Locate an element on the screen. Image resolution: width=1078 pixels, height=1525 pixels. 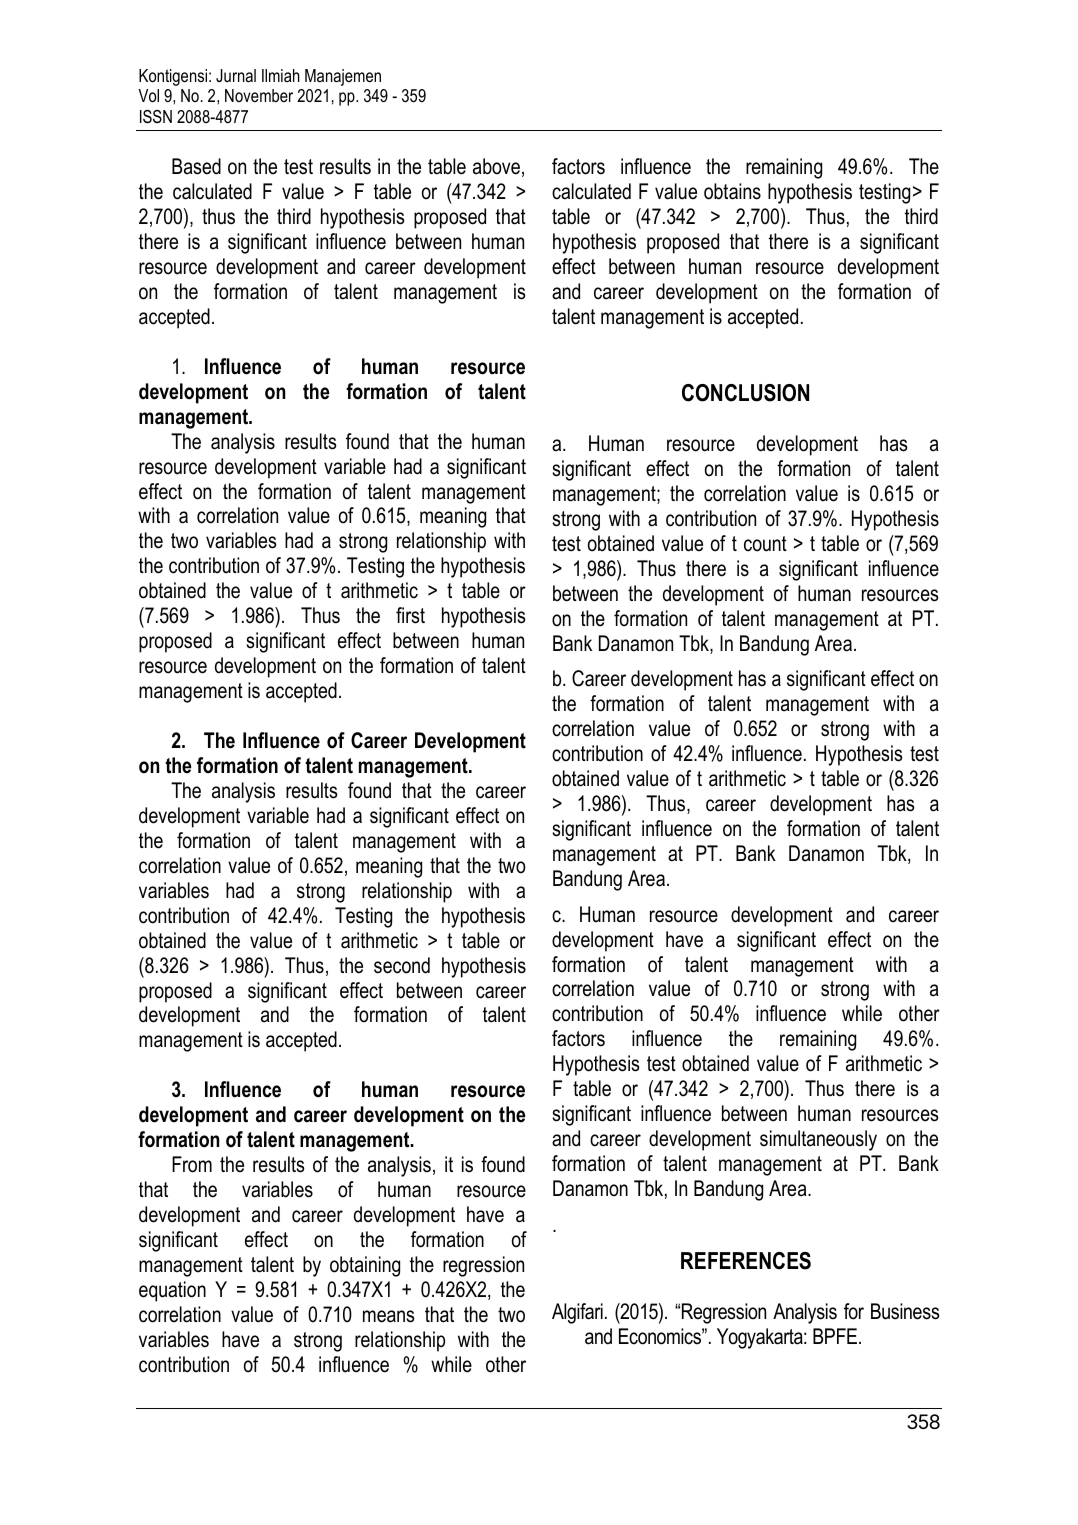
above is located at coordinates (496, 166).
